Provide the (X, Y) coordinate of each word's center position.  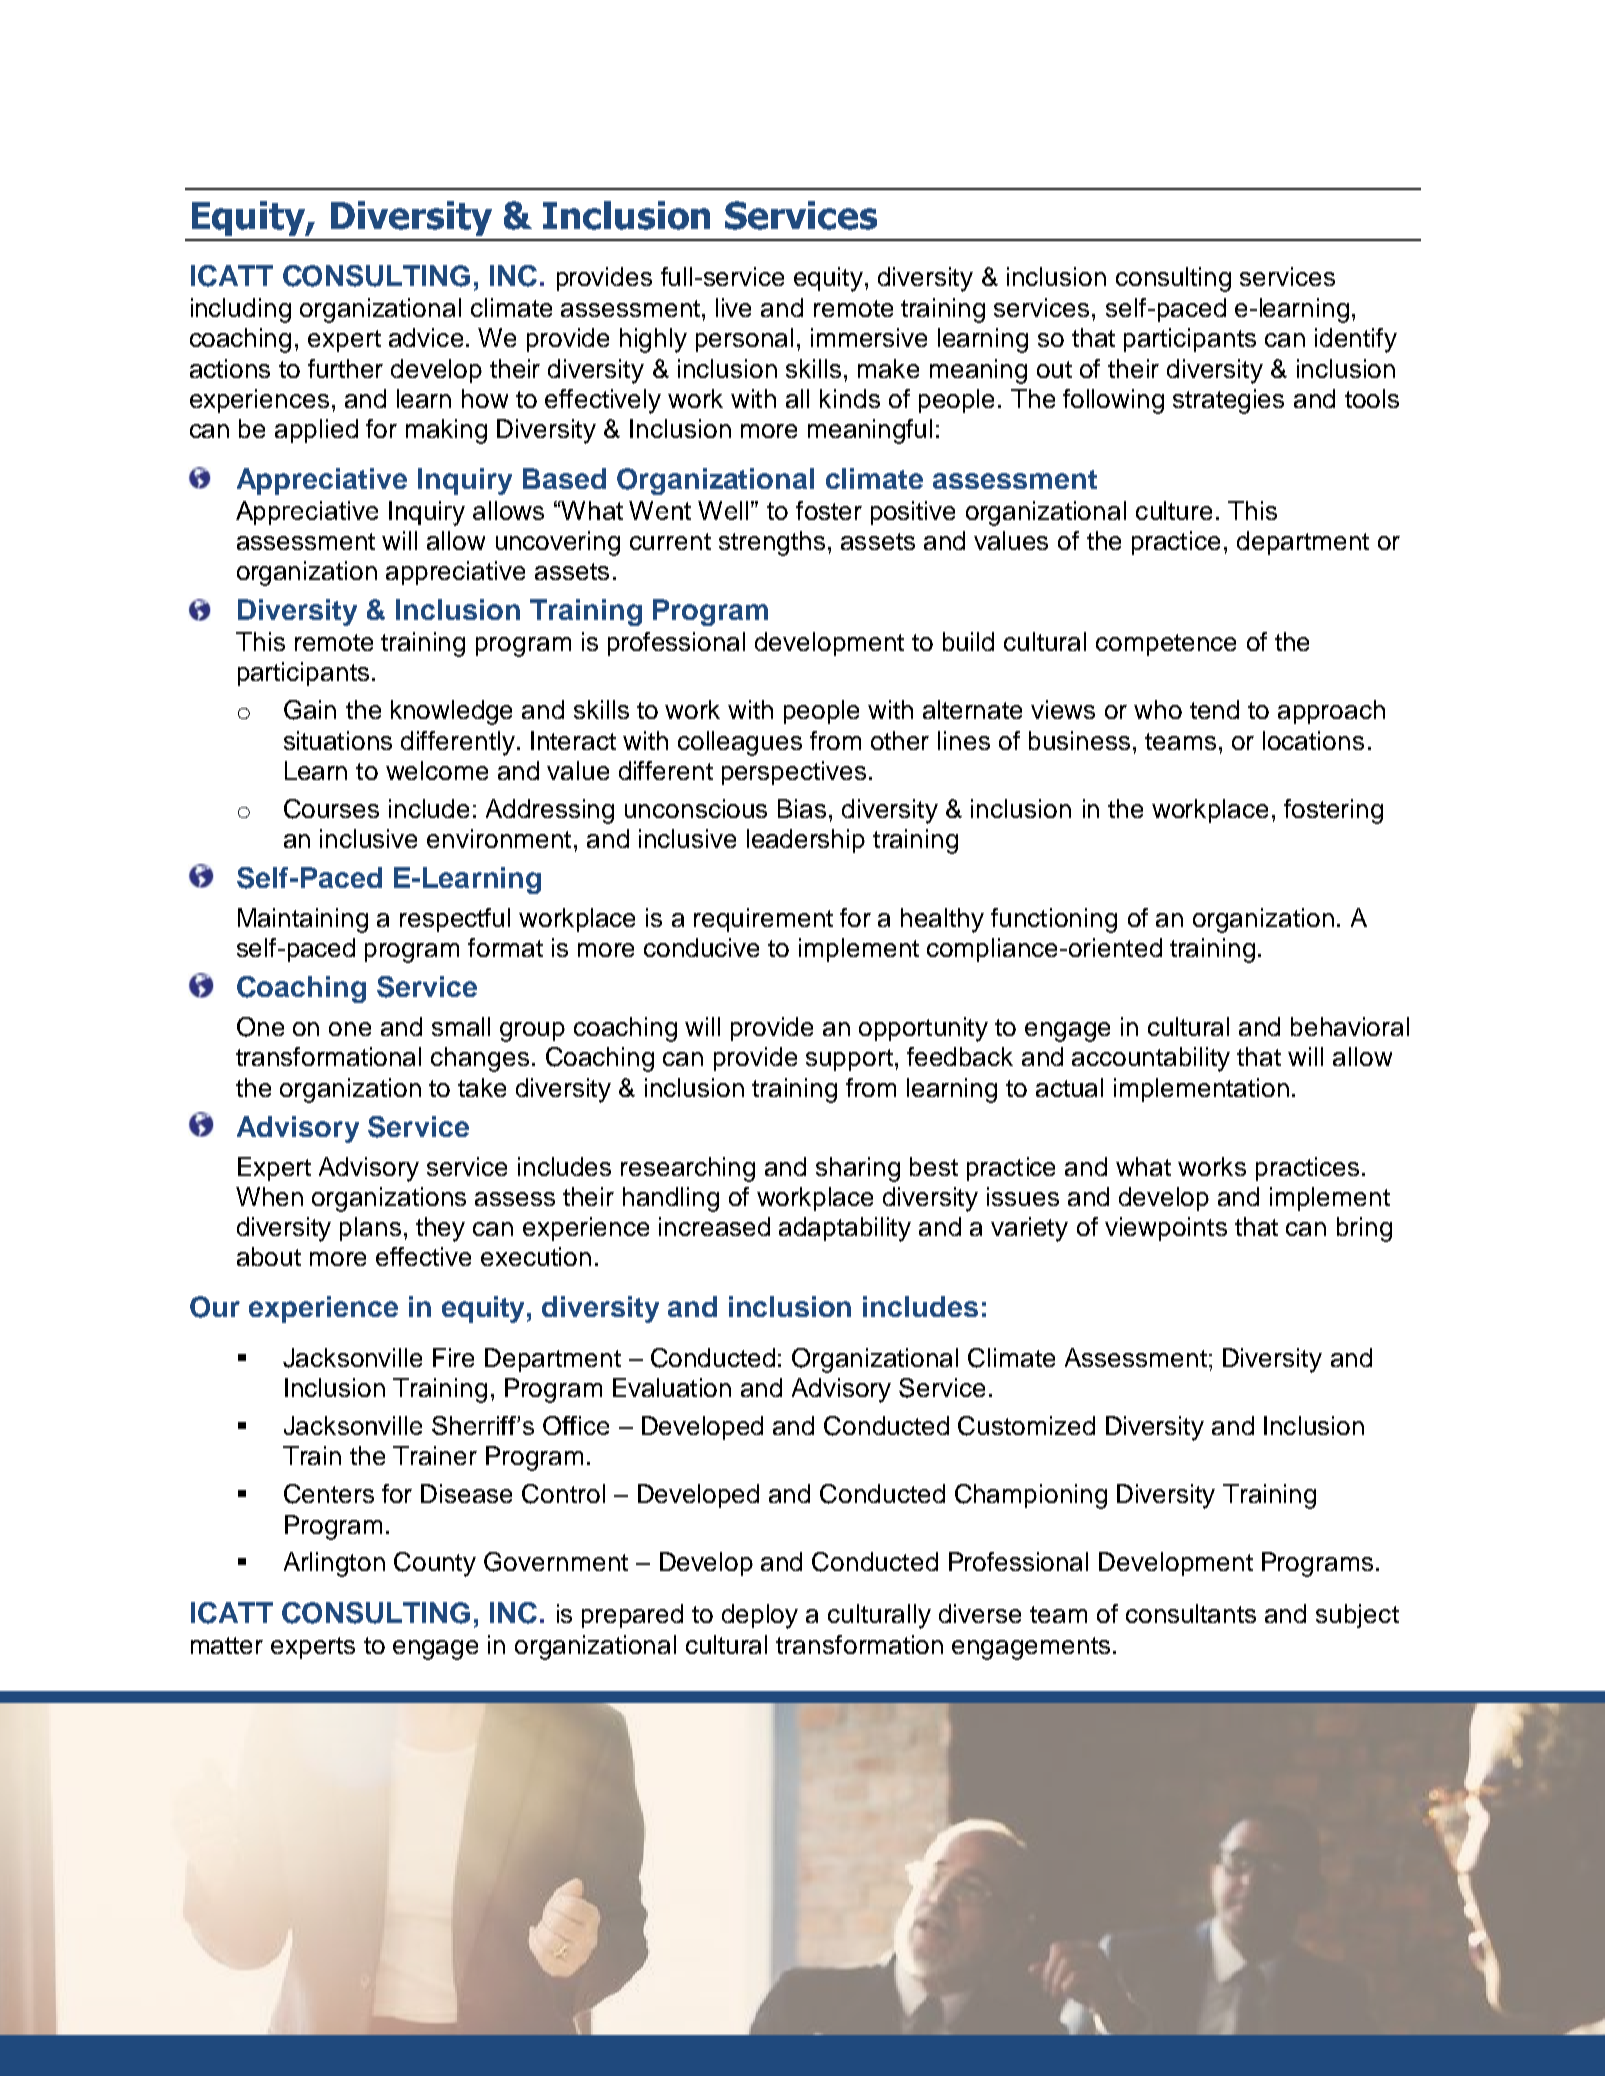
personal (744, 340)
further (345, 368)
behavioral (1350, 1026)
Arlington (334, 1564)
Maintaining (303, 920)
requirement (763, 920)
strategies (1228, 401)
